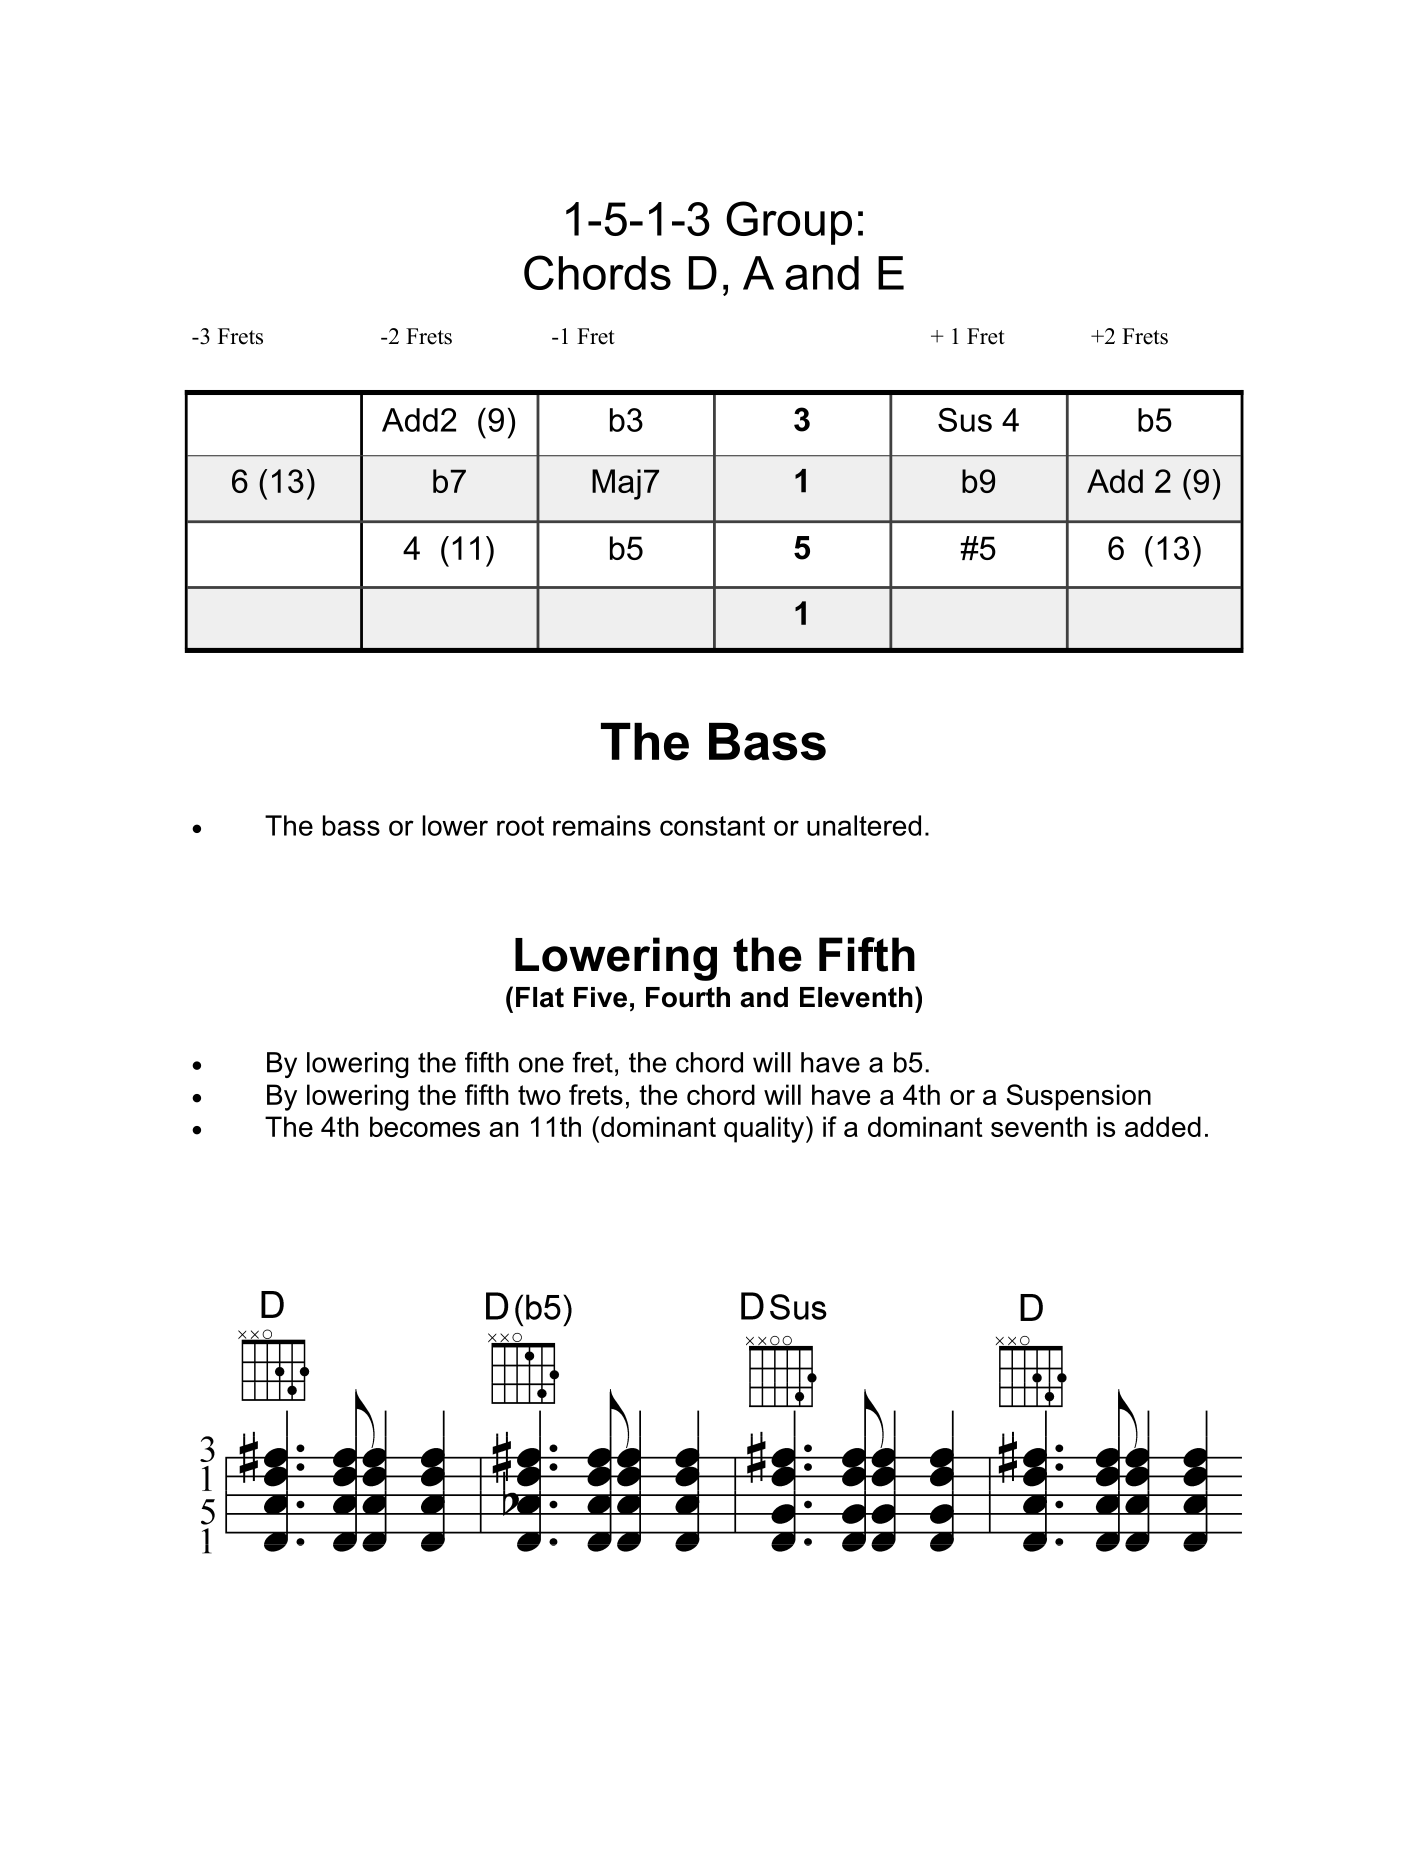 This document has height=1852, width=1426. I want to click on unaltered, so click(864, 825).
